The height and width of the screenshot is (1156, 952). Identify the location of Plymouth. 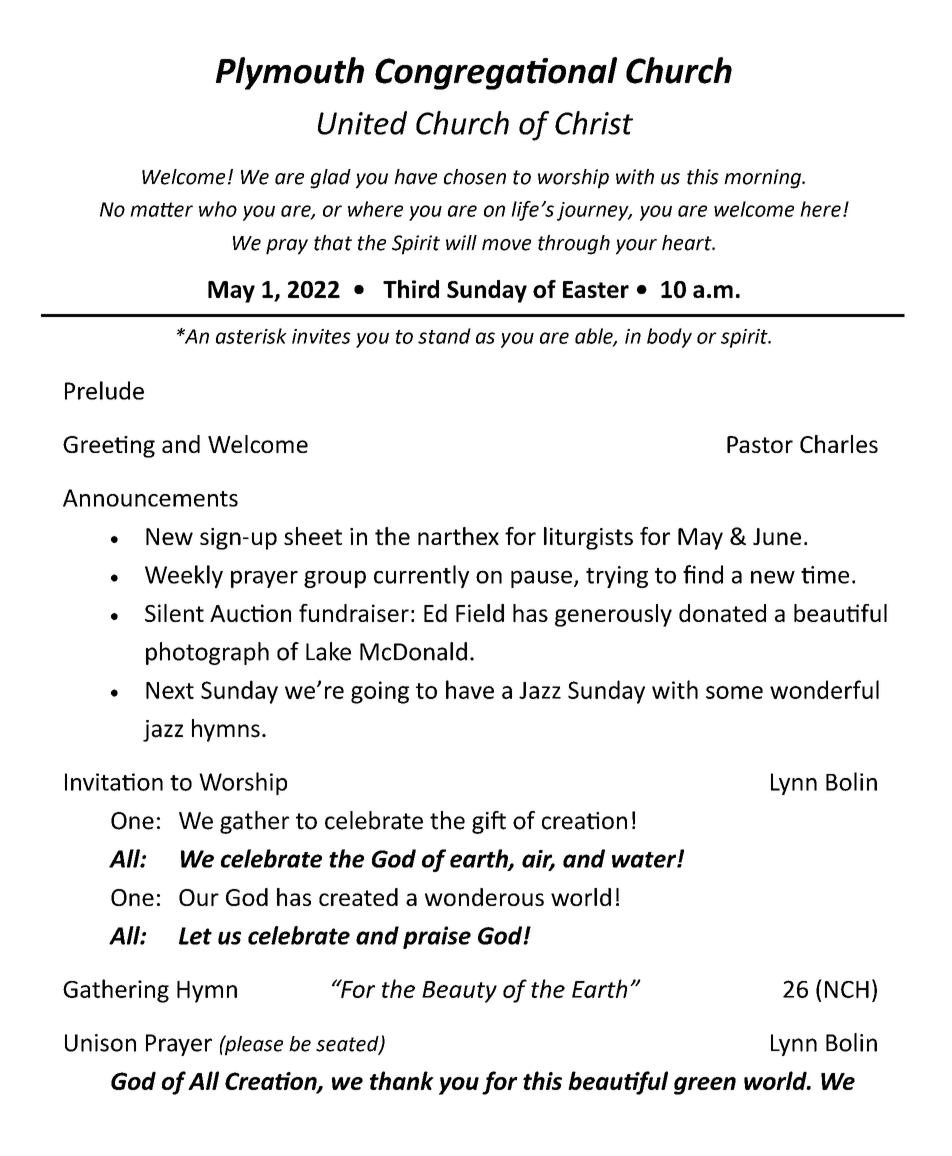
(290, 73).
